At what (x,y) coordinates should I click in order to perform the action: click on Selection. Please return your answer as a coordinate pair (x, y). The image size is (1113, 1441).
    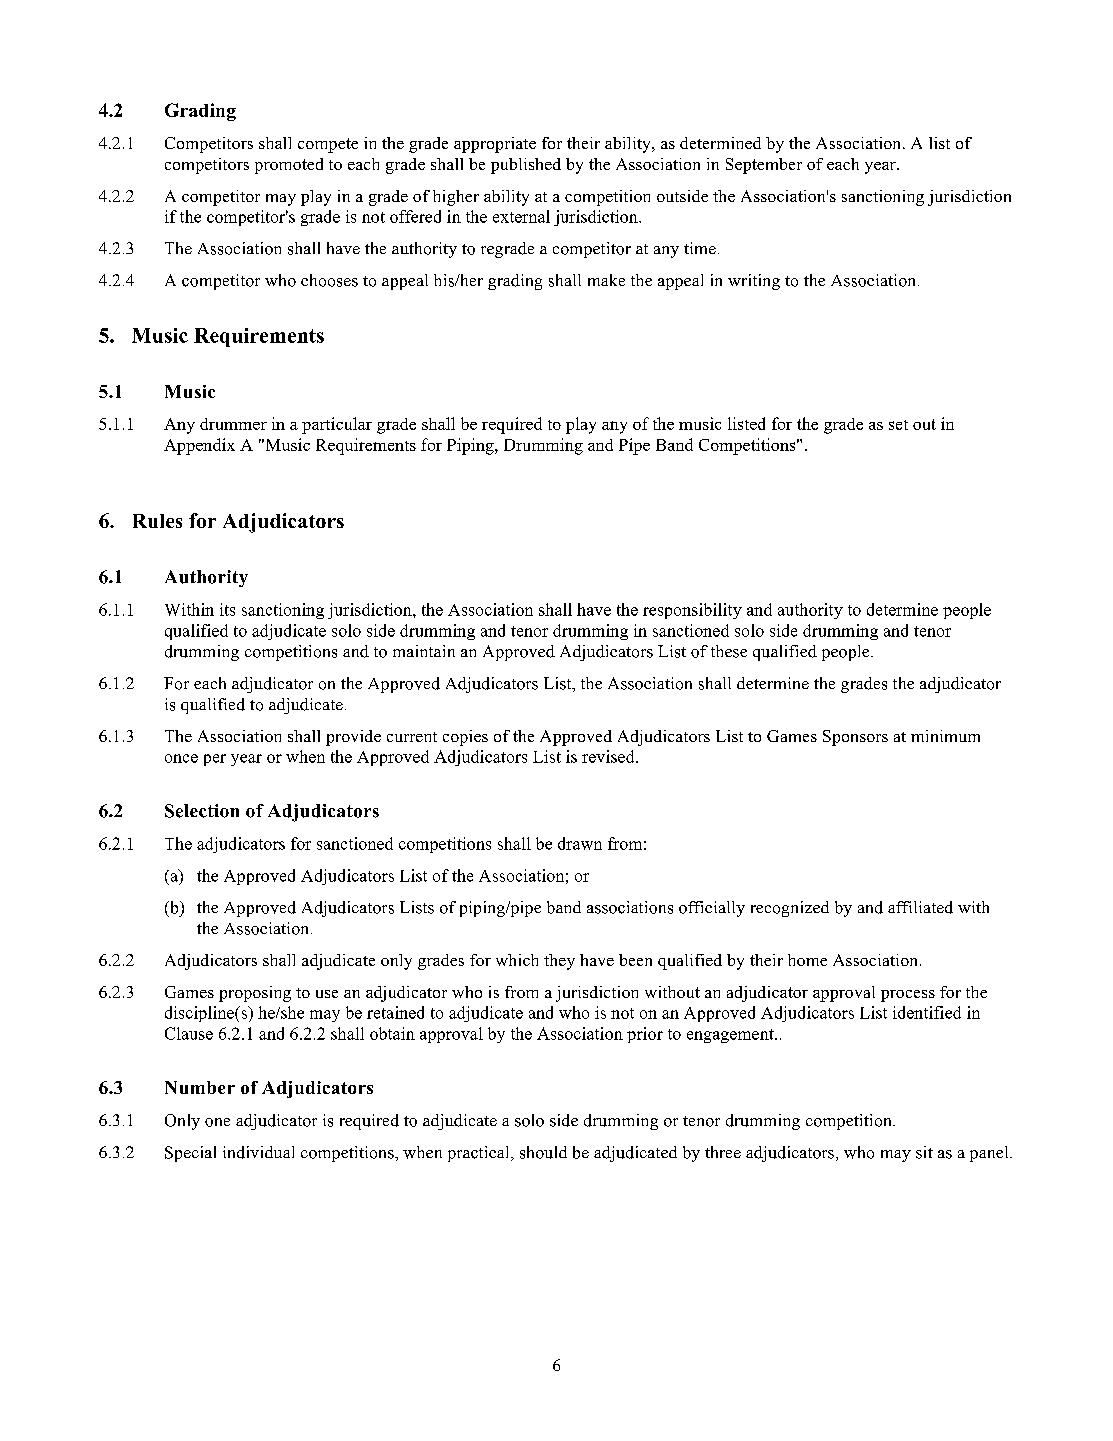
    Looking at the image, I should click on (202, 811).
